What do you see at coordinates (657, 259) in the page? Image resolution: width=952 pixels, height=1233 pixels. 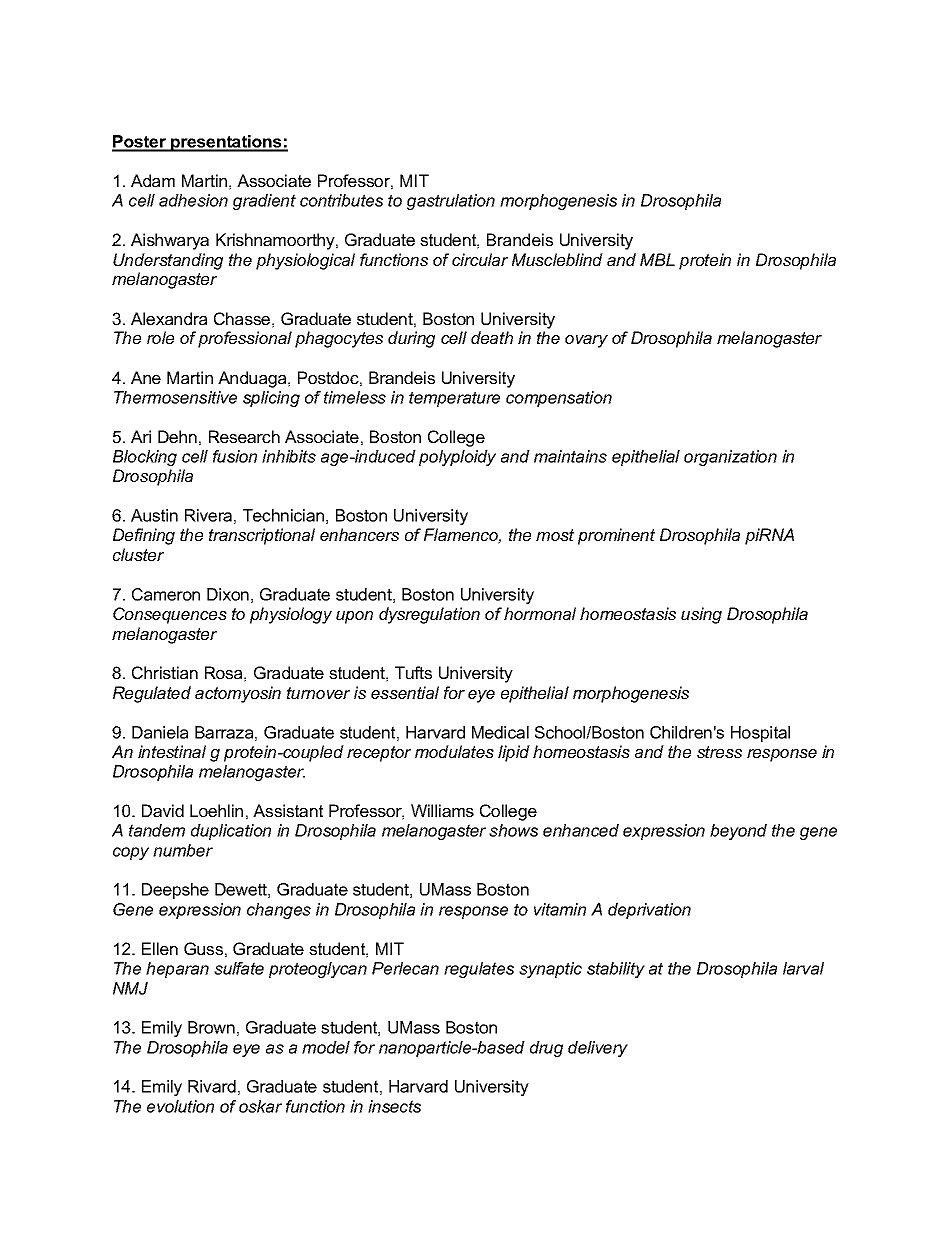 I see `MBL` at bounding box center [657, 259].
